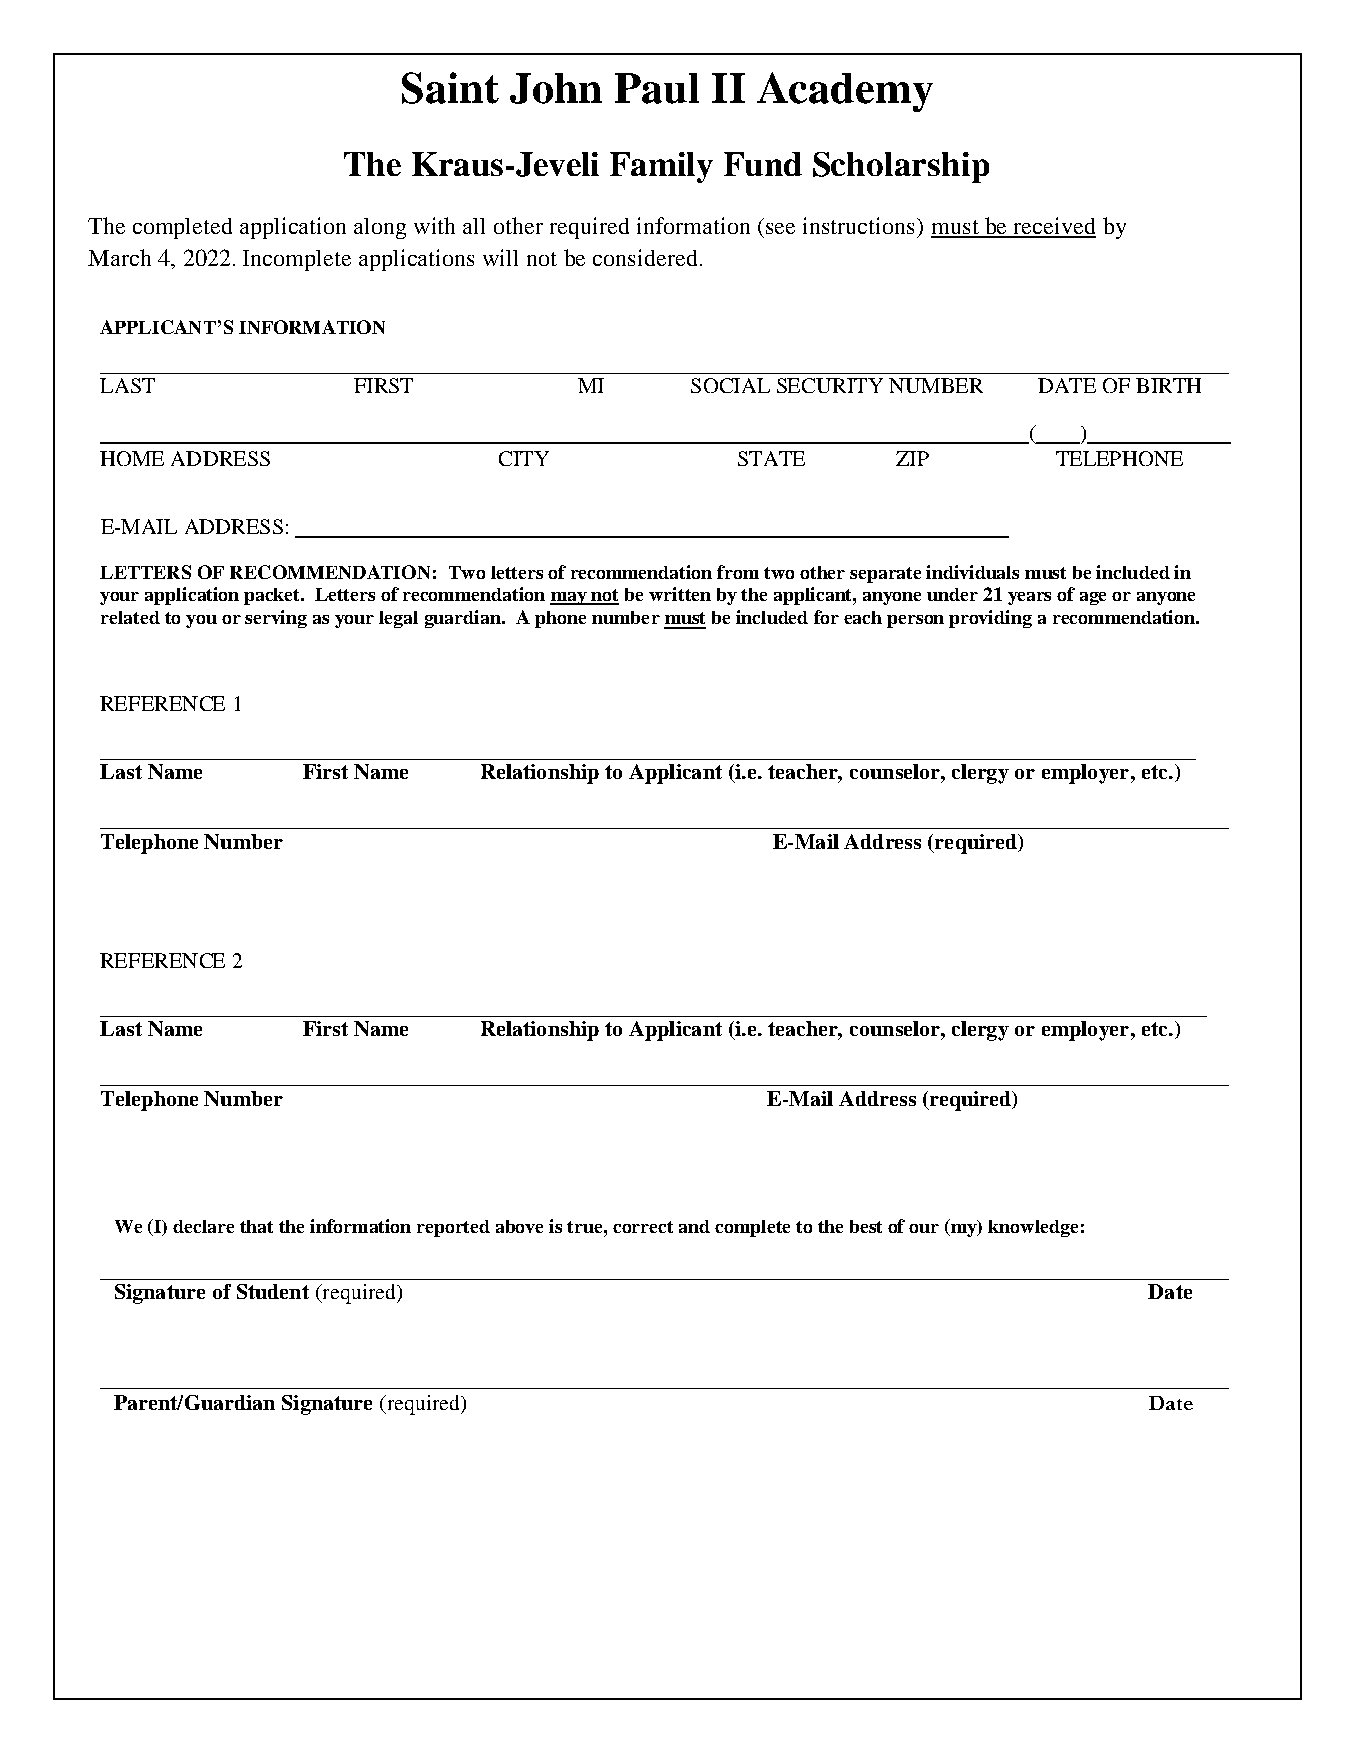 The height and width of the screenshot is (1752, 1354). I want to click on BIRTH, so click(1168, 385).
